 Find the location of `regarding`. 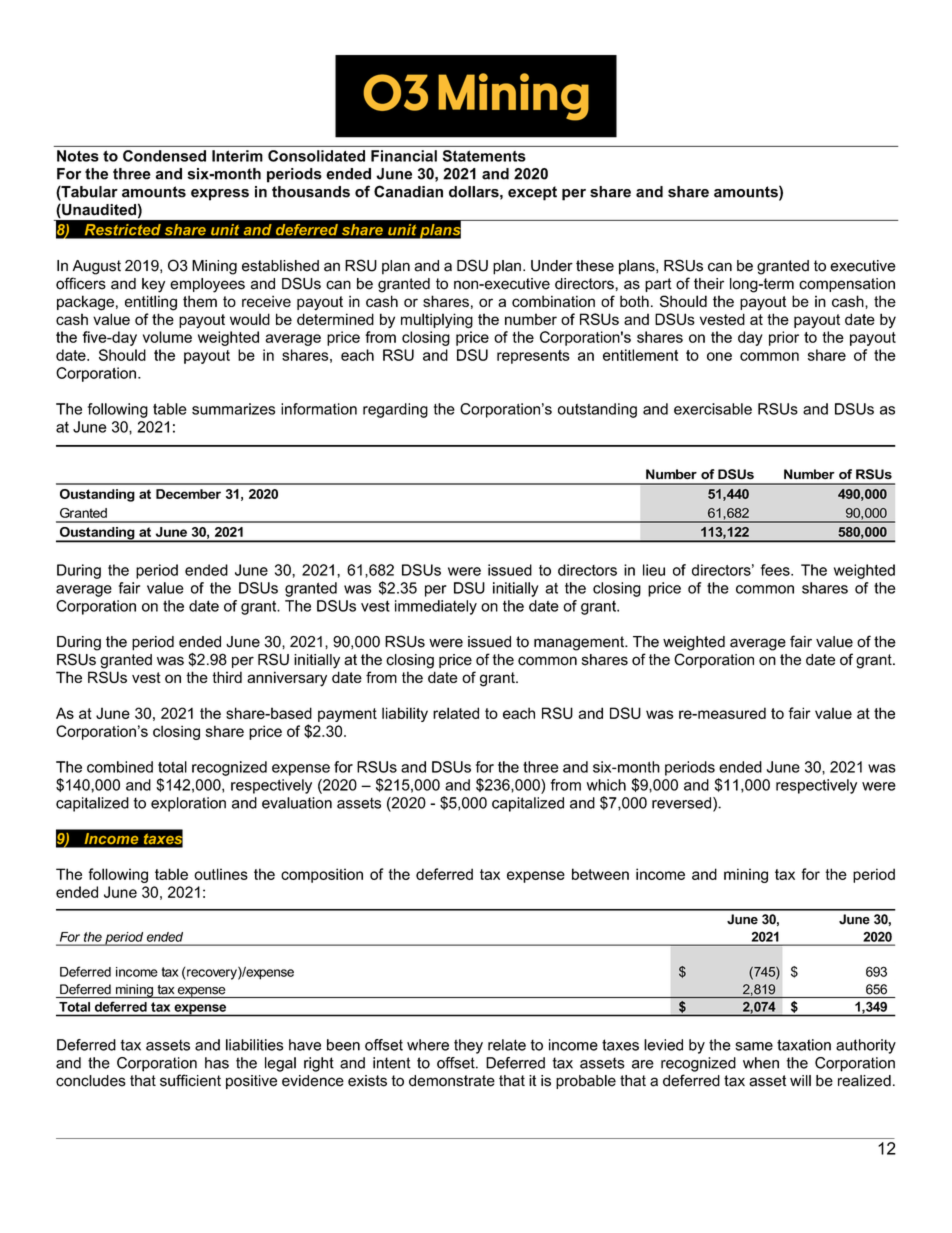

regarding is located at coordinates (395, 410).
